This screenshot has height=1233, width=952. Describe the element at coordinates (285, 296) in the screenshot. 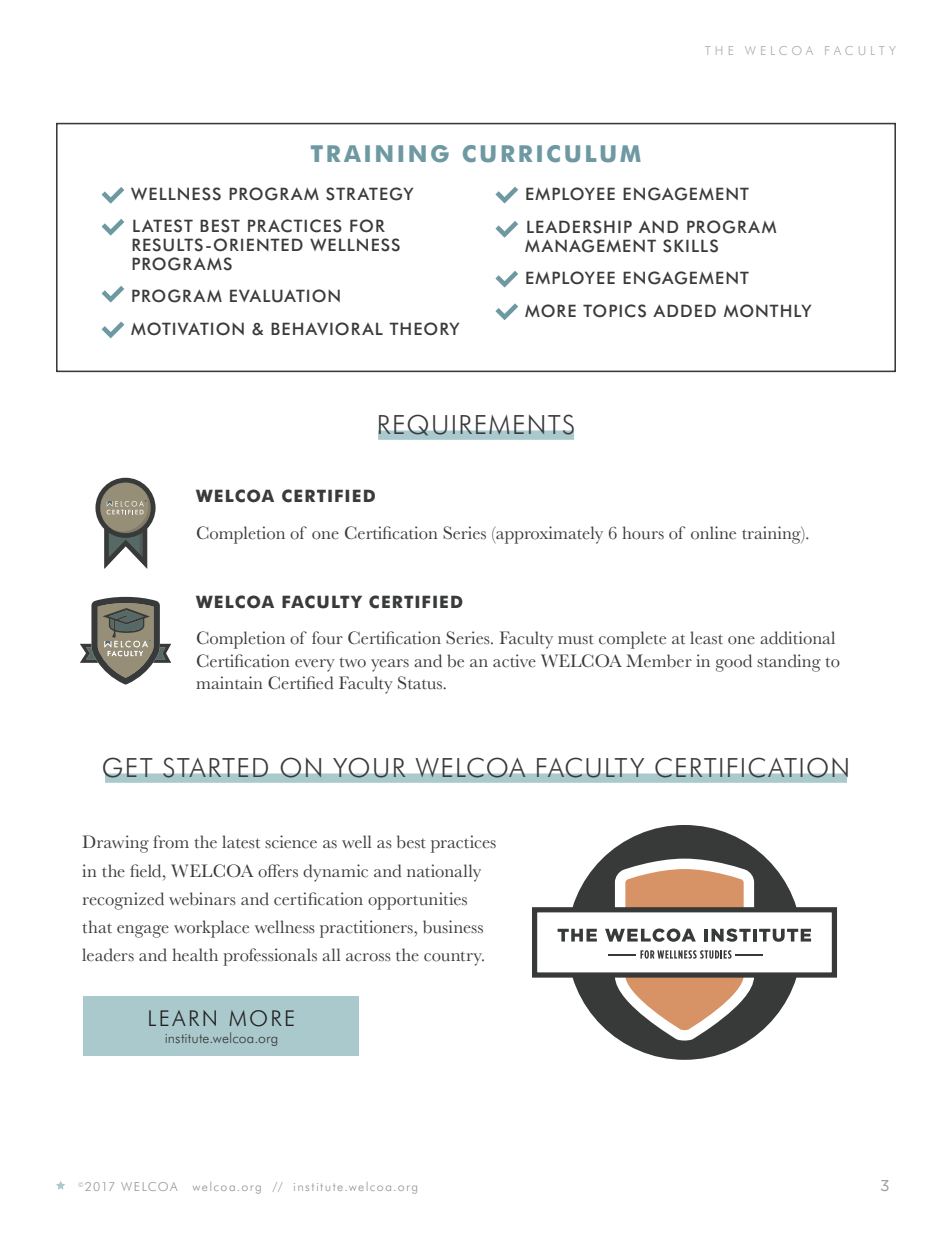

I see `EVALUATION` at that location.
